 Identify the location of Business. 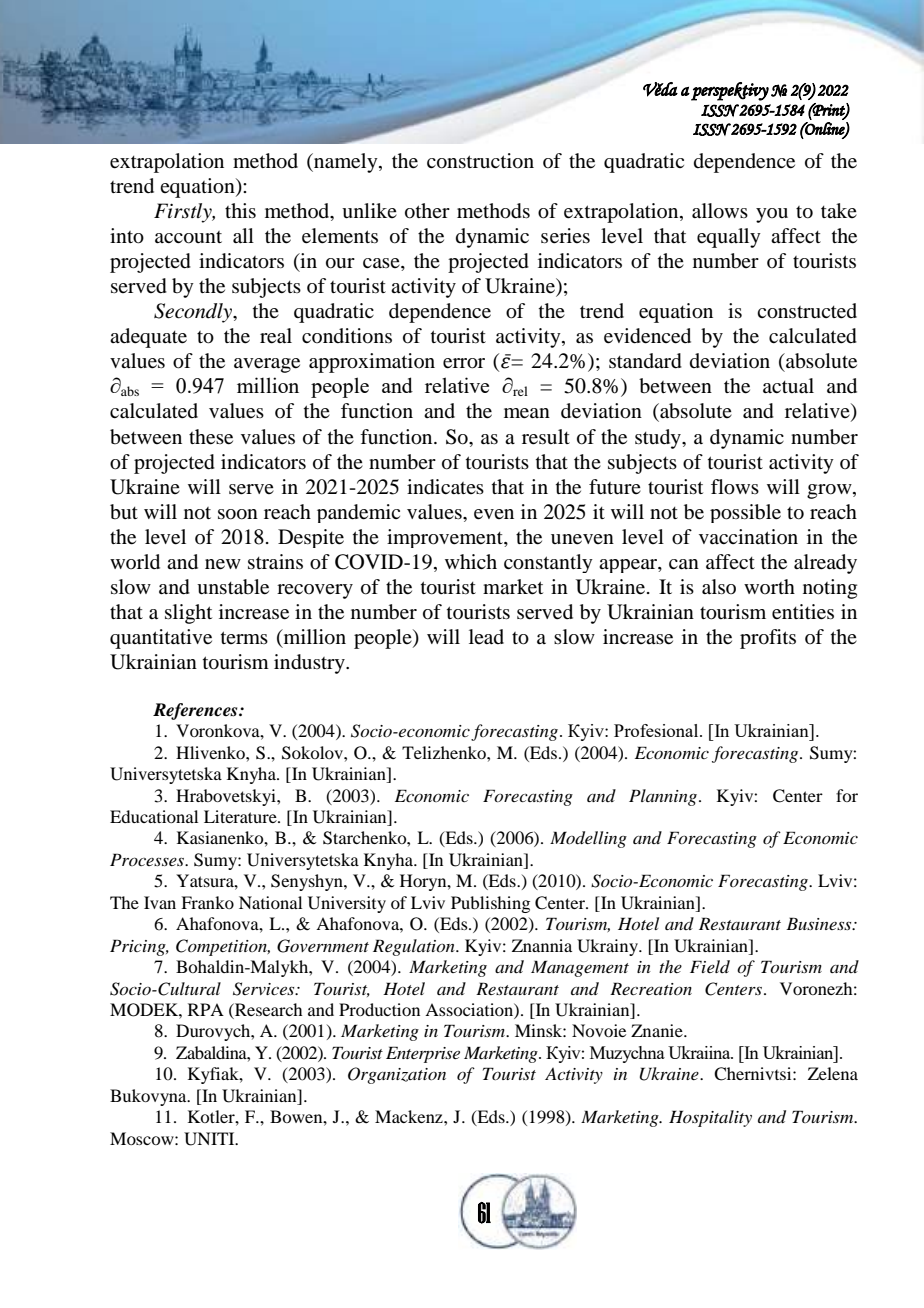
(820, 923).
